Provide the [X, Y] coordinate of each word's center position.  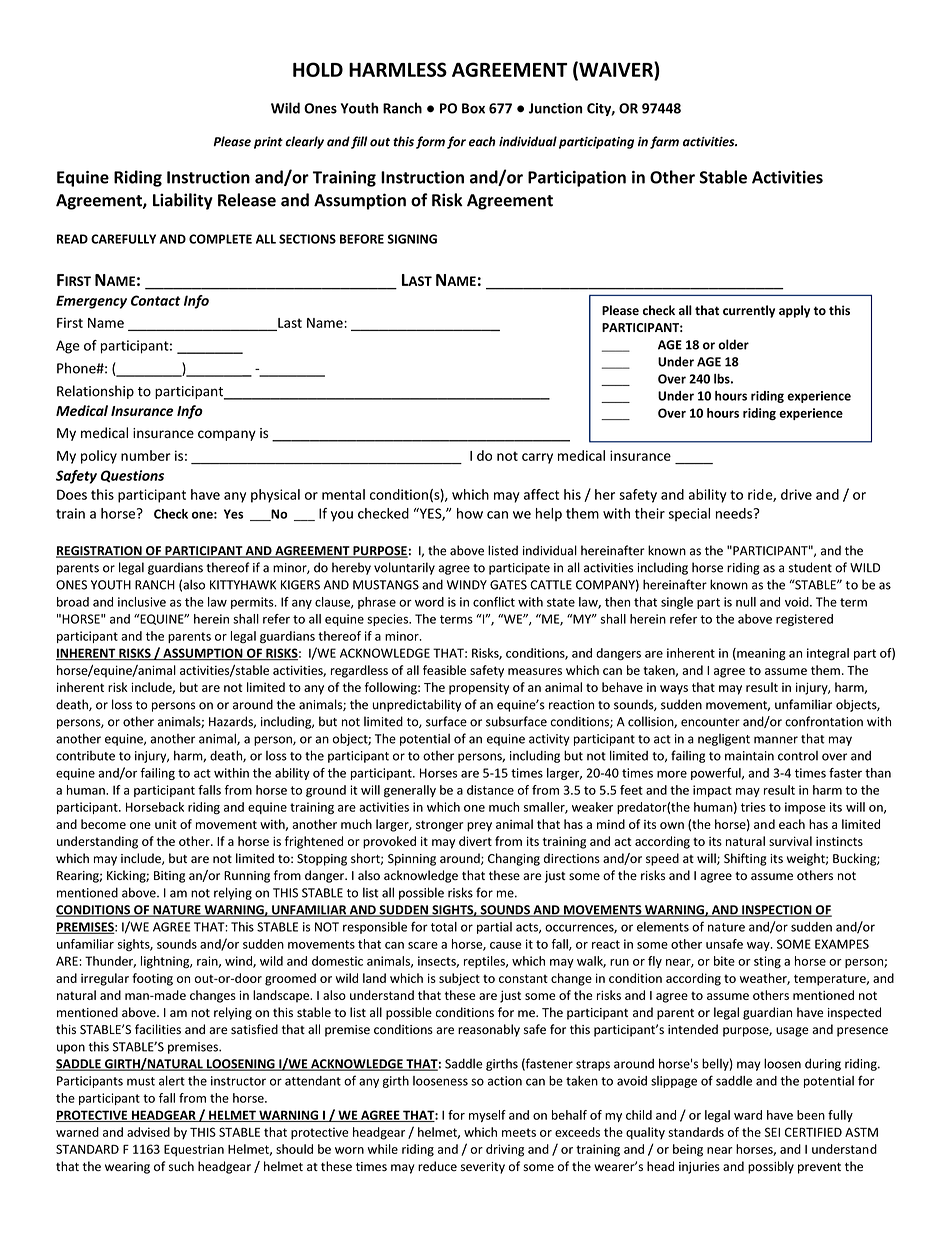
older [733, 344]
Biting [169, 877]
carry [537, 458]
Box [473, 108]
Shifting [745, 859]
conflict [494, 602]
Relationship [95, 392]
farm [664, 142]
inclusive [142, 602]
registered [804, 620]
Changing [514, 859]
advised [148, 1132]
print [268, 143]
